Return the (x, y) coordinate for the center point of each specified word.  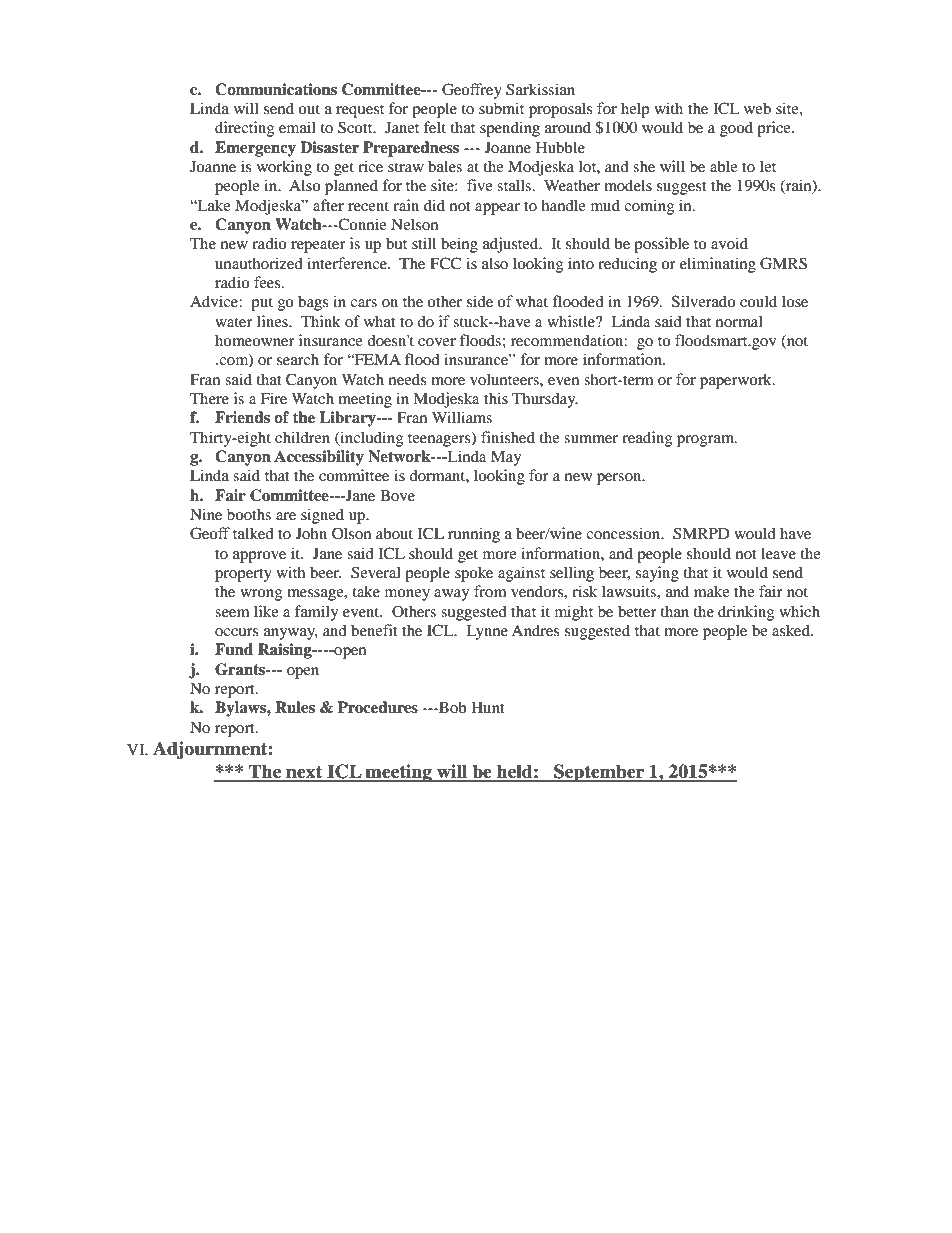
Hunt (488, 707)
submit (501, 108)
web (757, 108)
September (599, 773)
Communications (276, 89)
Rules (295, 707)
